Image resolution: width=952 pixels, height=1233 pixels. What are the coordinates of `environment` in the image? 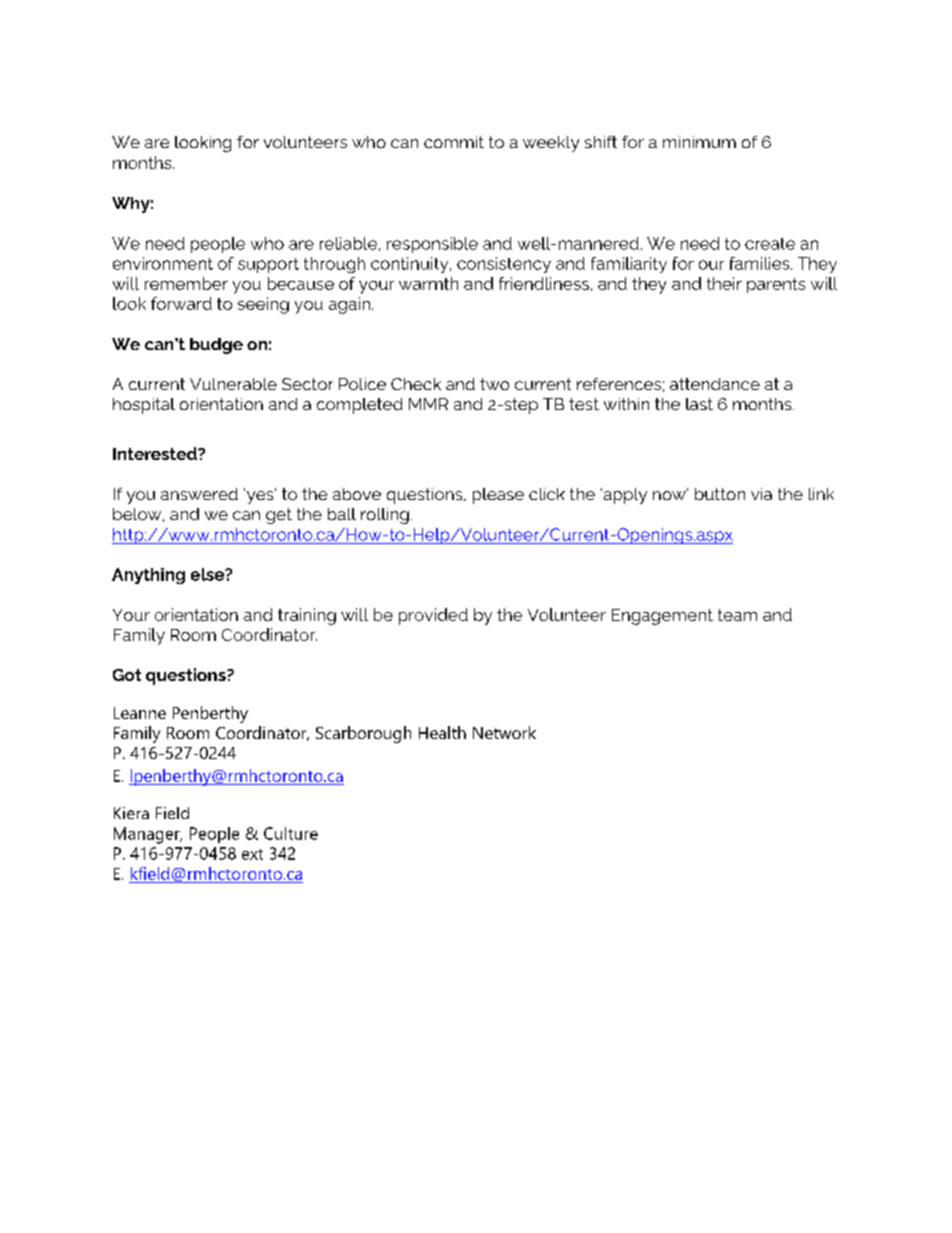 It's located at (163, 263).
